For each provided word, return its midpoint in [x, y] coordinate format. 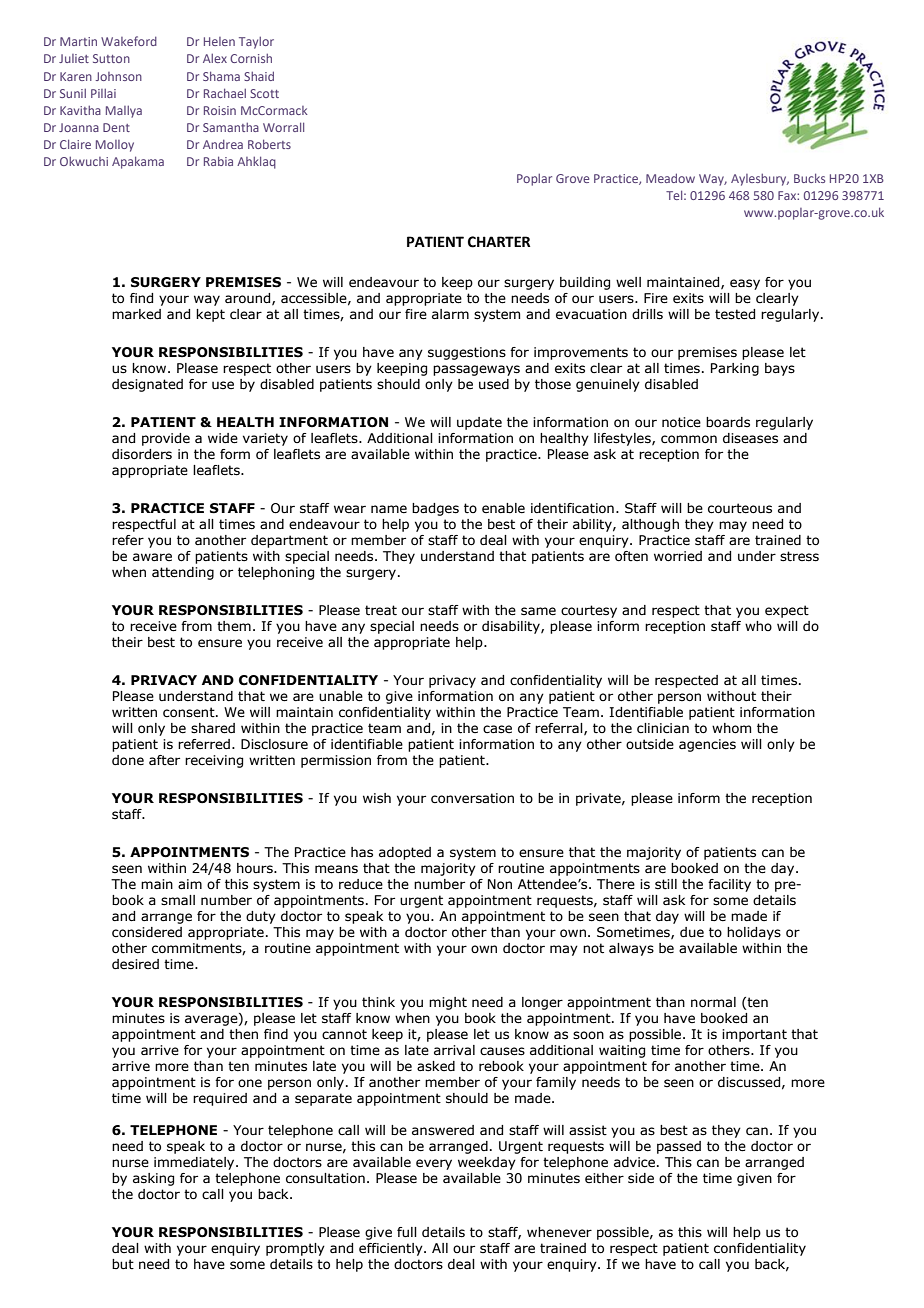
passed [679, 1147]
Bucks [809, 178]
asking [153, 1179]
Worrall [283, 127]
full [407, 1232]
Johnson [119, 76]
